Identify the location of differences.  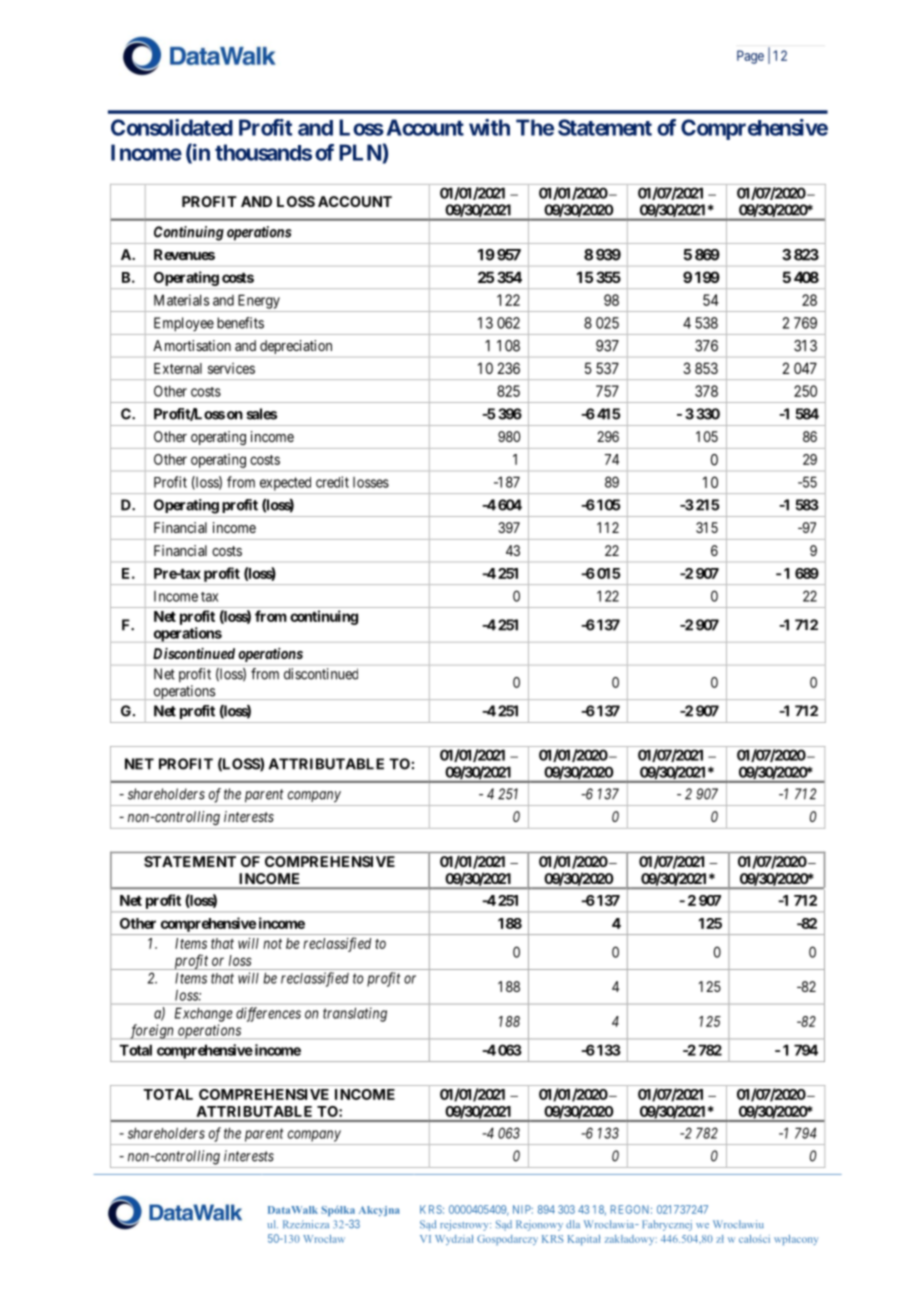
(268, 1014).
